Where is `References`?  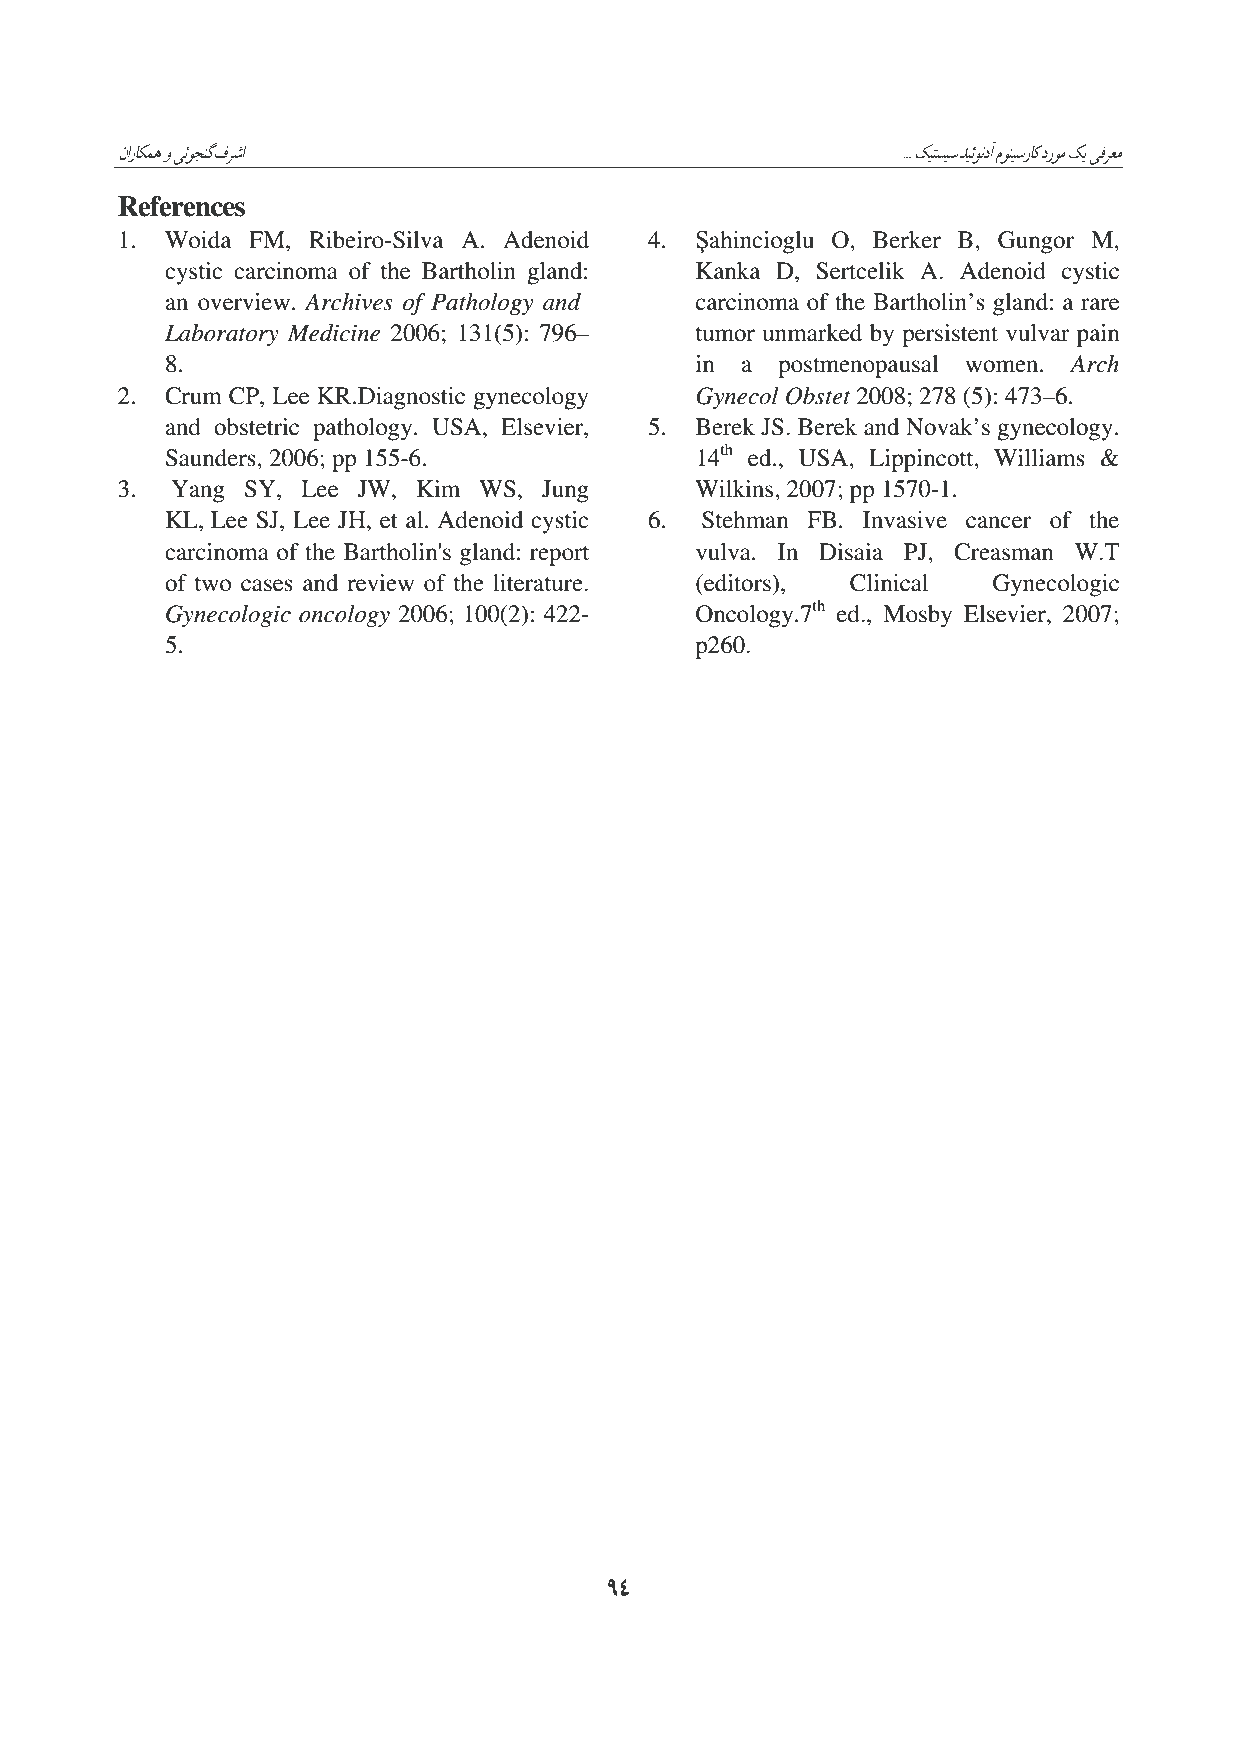 References is located at coordinates (181, 206).
